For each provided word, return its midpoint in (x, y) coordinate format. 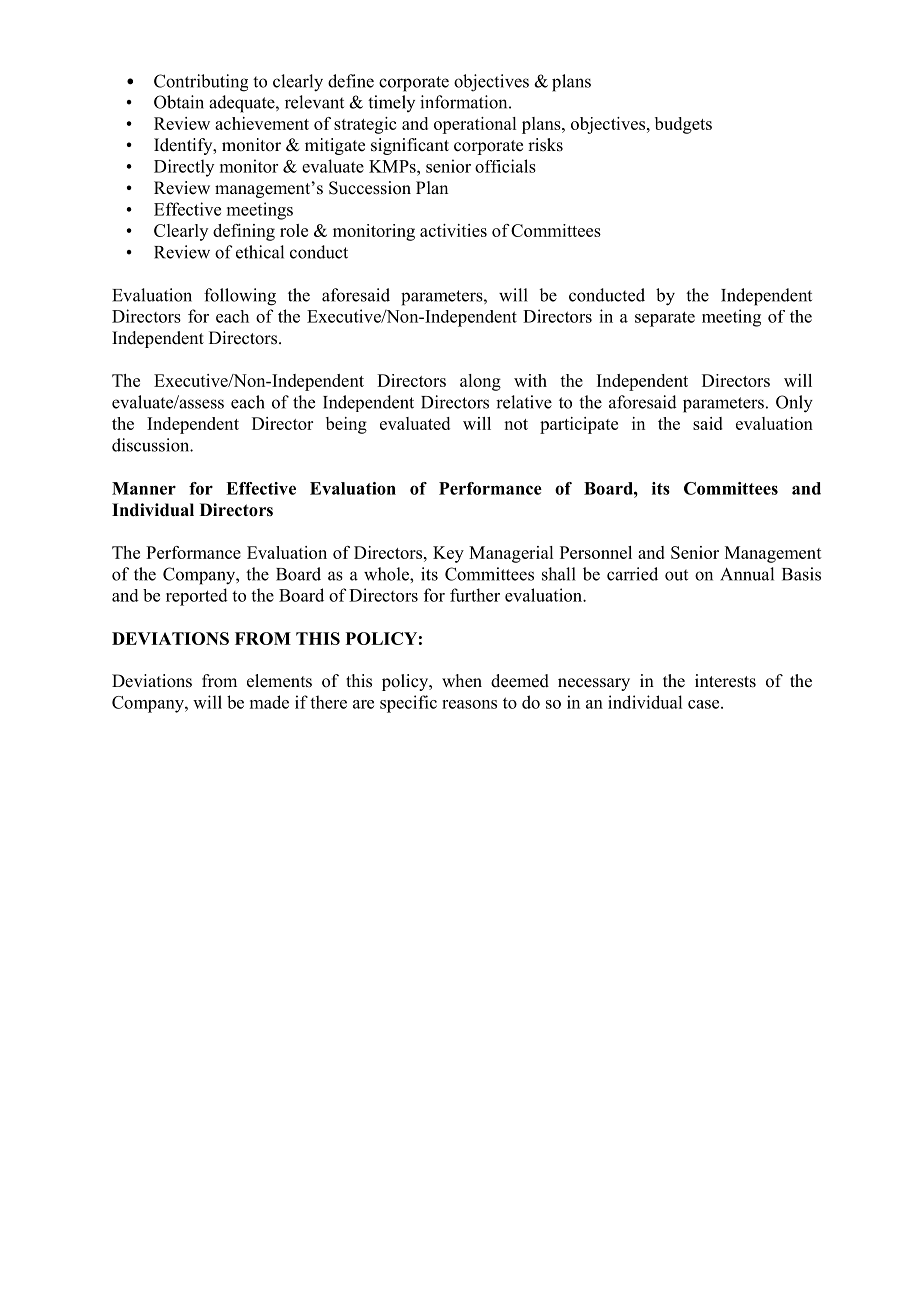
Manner (144, 488)
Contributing (201, 83)
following (240, 297)
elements (279, 681)
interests (725, 681)
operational (475, 125)
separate (665, 319)
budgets (683, 125)
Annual (747, 574)
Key (448, 554)
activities (453, 230)
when (462, 681)
